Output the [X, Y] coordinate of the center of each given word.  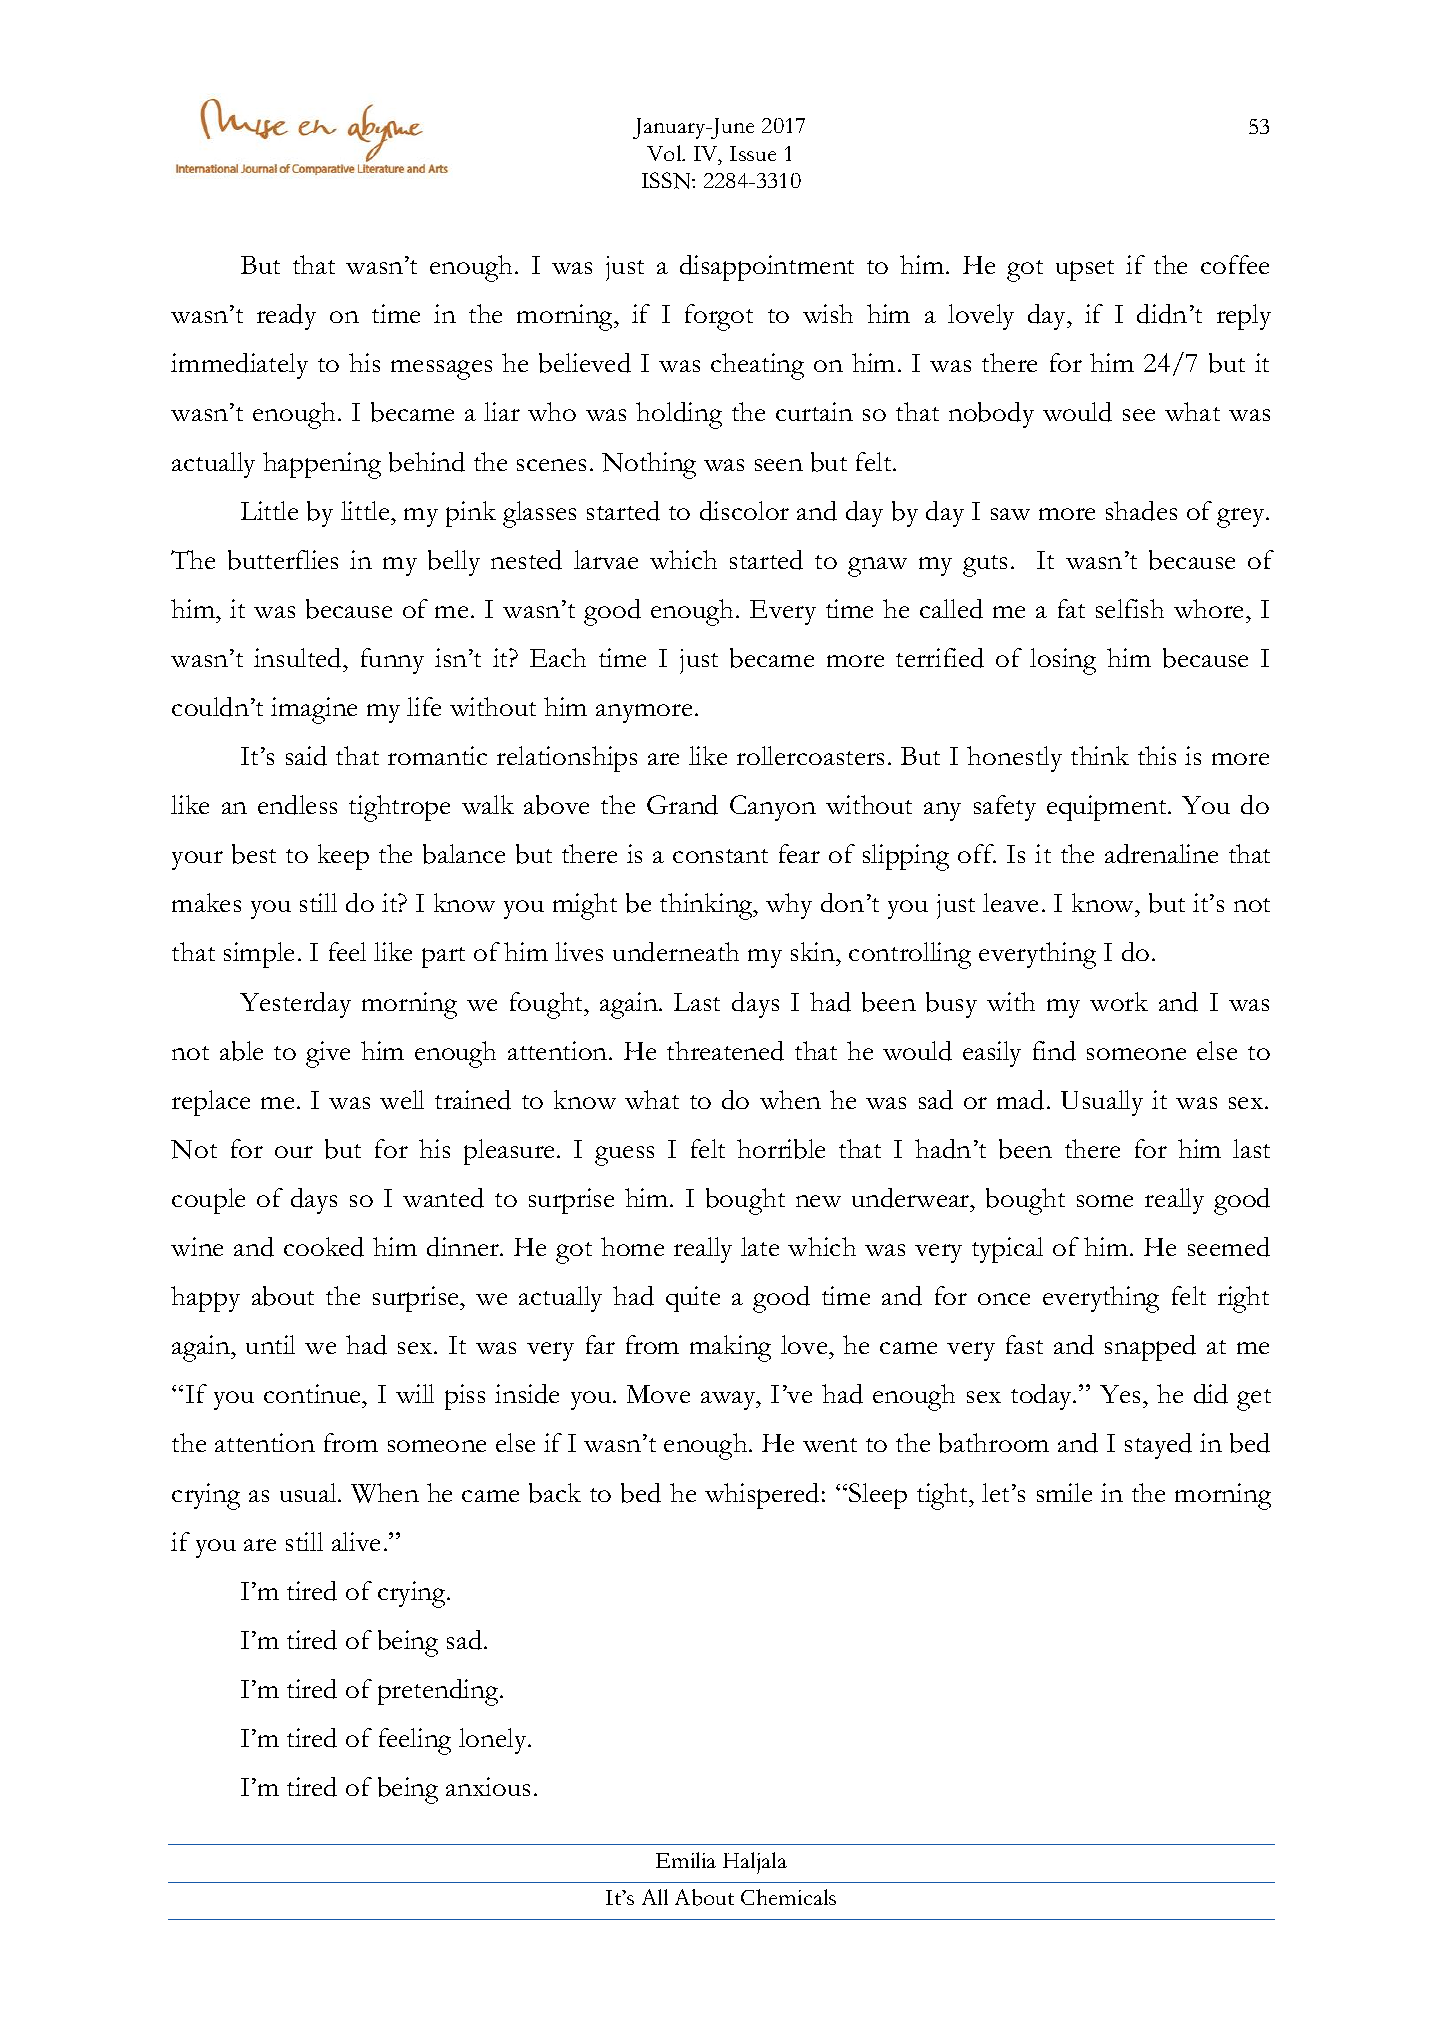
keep [343, 857]
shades [1141, 511]
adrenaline [1161, 854]
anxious [488, 1786]
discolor [744, 511]
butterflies [283, 560]
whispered [762, 1496]
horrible [781, 1149]
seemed [1229, 1247]
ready [286, 317]
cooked [324, 1247]
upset [1085, 270]
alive [356, 1541]
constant [720, 856]
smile [1064, 1492]
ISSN [667, 180]
